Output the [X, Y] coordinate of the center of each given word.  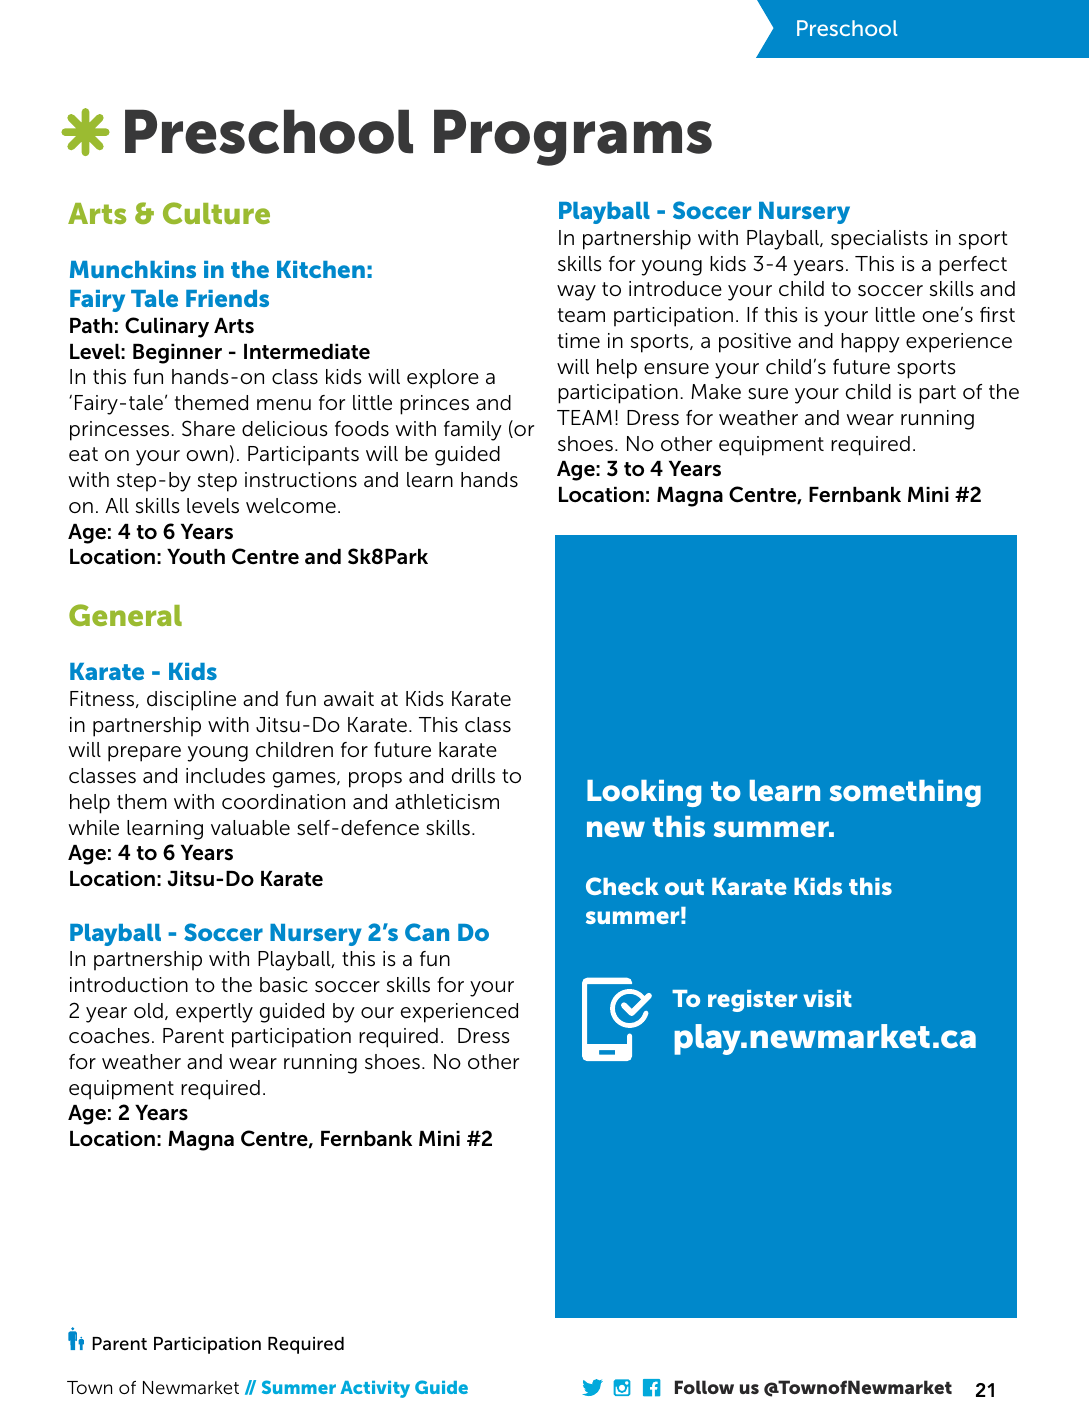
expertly [214, 1013]
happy [870, 343]
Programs [573, 137]
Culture [216, 213]
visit [827, 998]
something [905, 793]
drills [473, 776]
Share [208, 428]
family [473, 431]
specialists [879, 240]
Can [427, 932]
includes [225, 776]
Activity [375, 1389]
